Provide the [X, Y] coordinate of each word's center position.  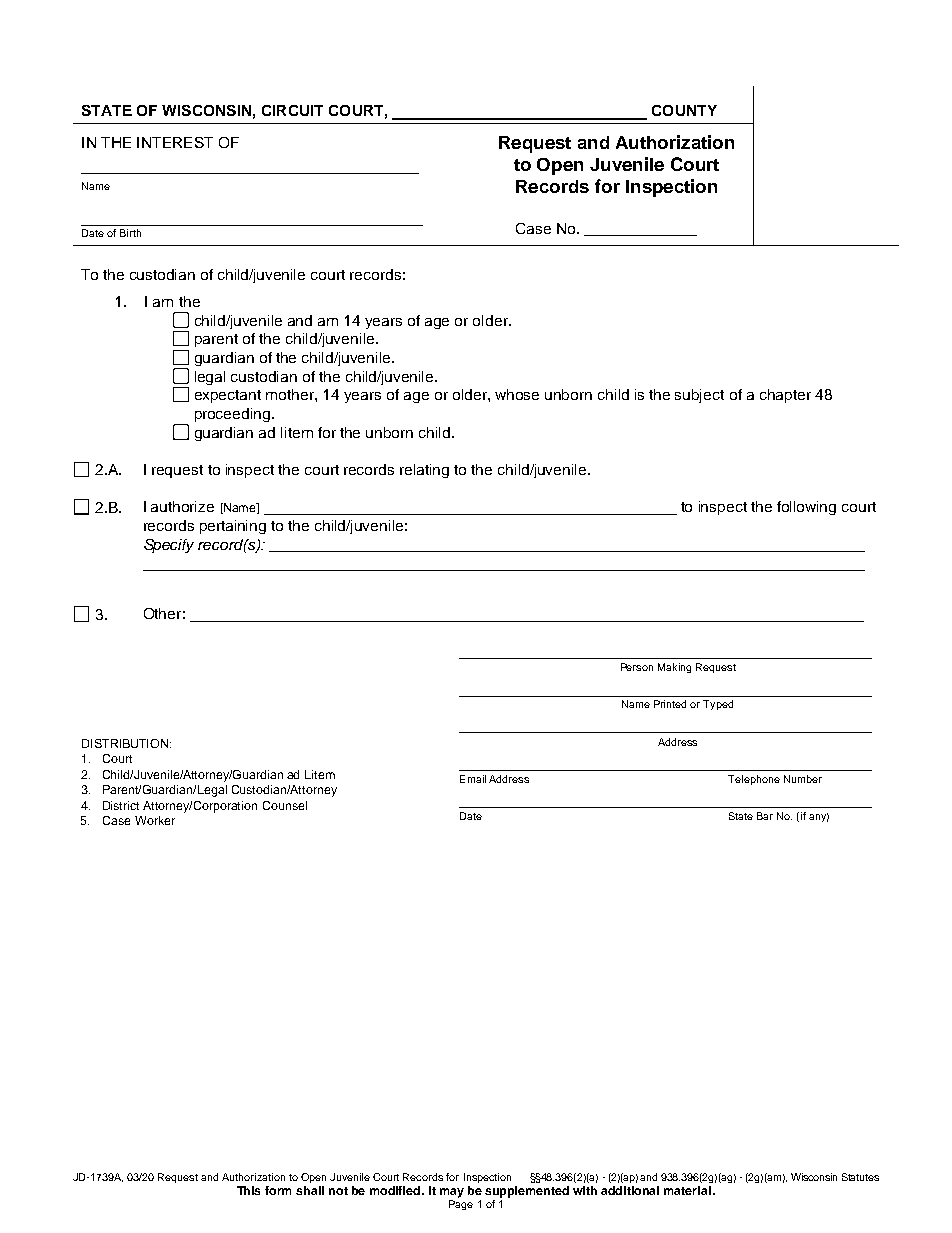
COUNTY [684, 110]
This [248, 1190]
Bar [765, 816]
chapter [785, 396]
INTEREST [175, 142]
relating [424, 471]
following [806, 508]
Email [473, 779]
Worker [155, 820]
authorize [182, 506]
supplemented [527, 1192]
